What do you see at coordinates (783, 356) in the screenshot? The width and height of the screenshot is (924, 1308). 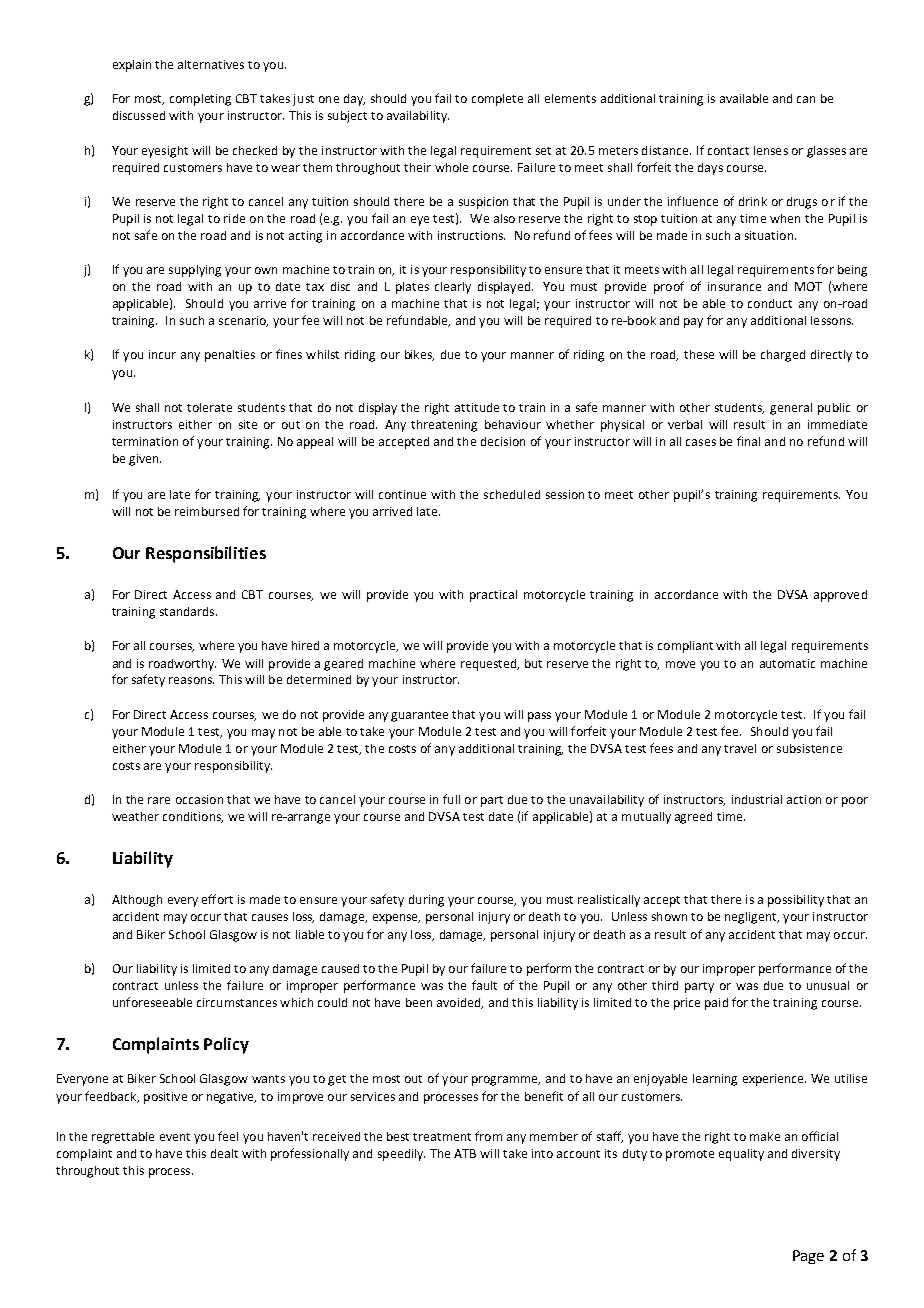 I see `charged` at bounding box center [783, 356].
